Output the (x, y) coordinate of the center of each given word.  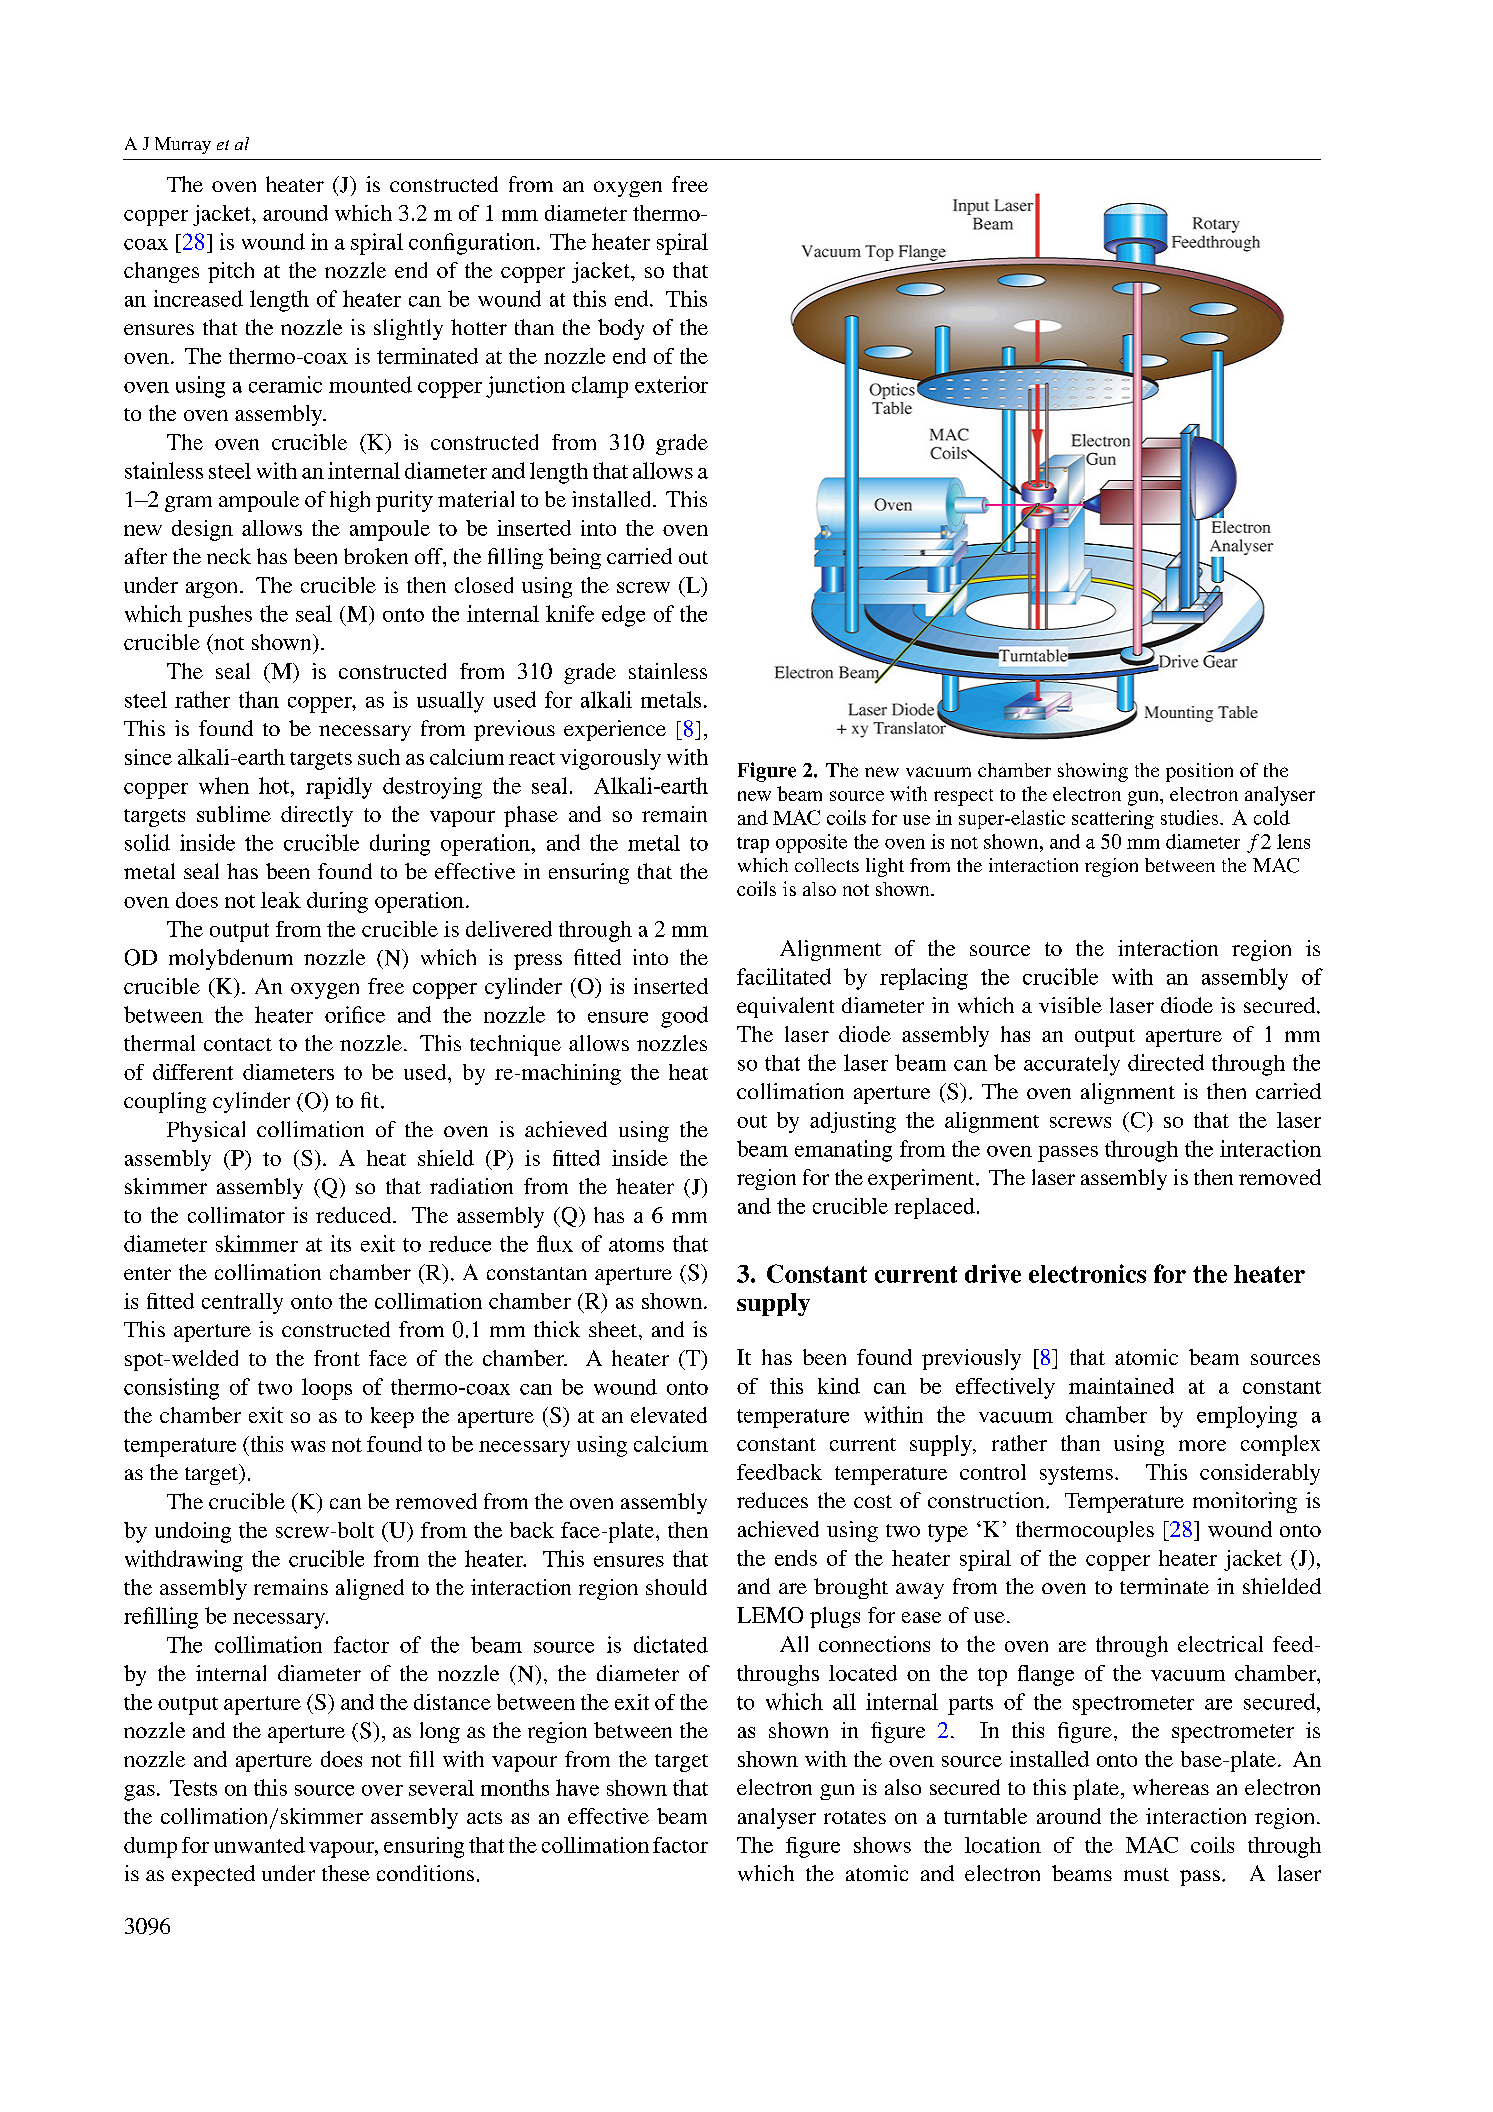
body (621, 329)
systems (1076, 1475)
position (1199, 772)
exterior (671, 384)
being (575, 558)
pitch (231, 272)
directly (317, 816)
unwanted (259, 1845)
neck (229, 556)
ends (796, 1558)
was (308, 1446)
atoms (636, 1245)
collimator (236, 1215)
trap (753, 845)
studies (1191, 817)
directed (1166, 1062)
